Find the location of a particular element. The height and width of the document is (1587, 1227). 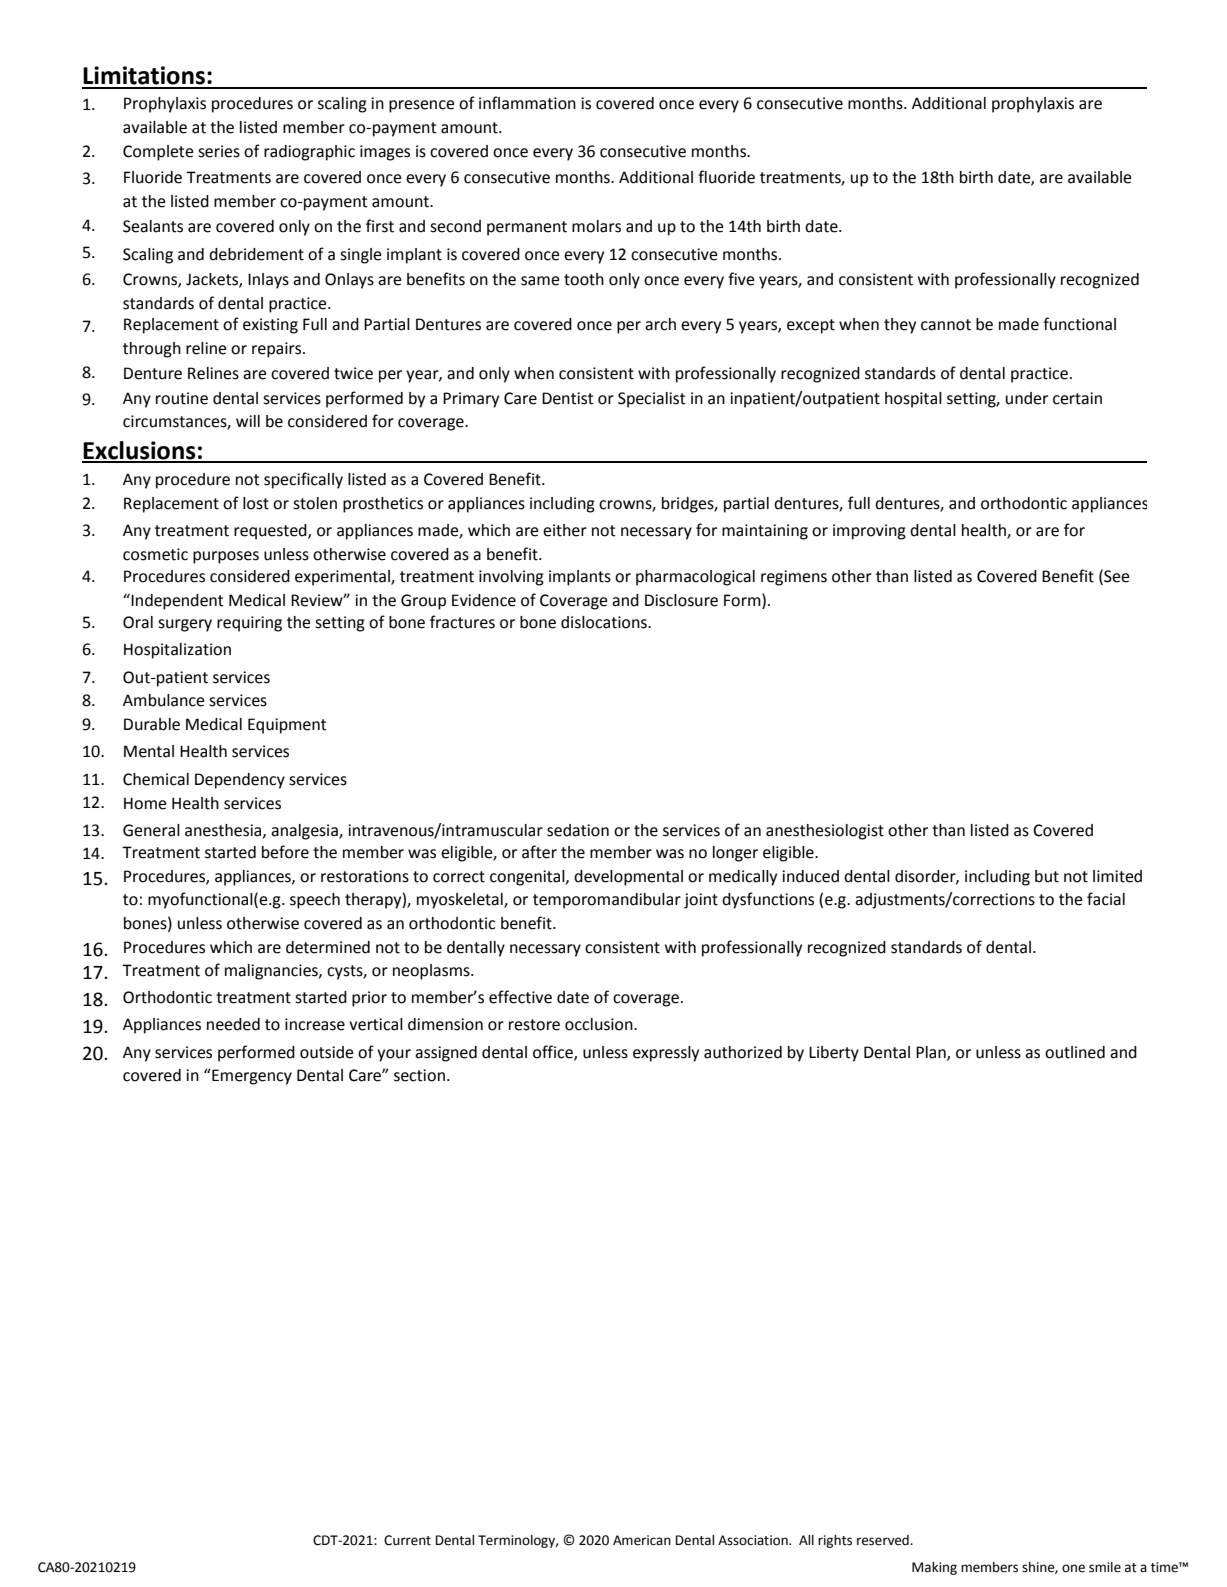

Disclosure is located at coordinates (681, 600).
